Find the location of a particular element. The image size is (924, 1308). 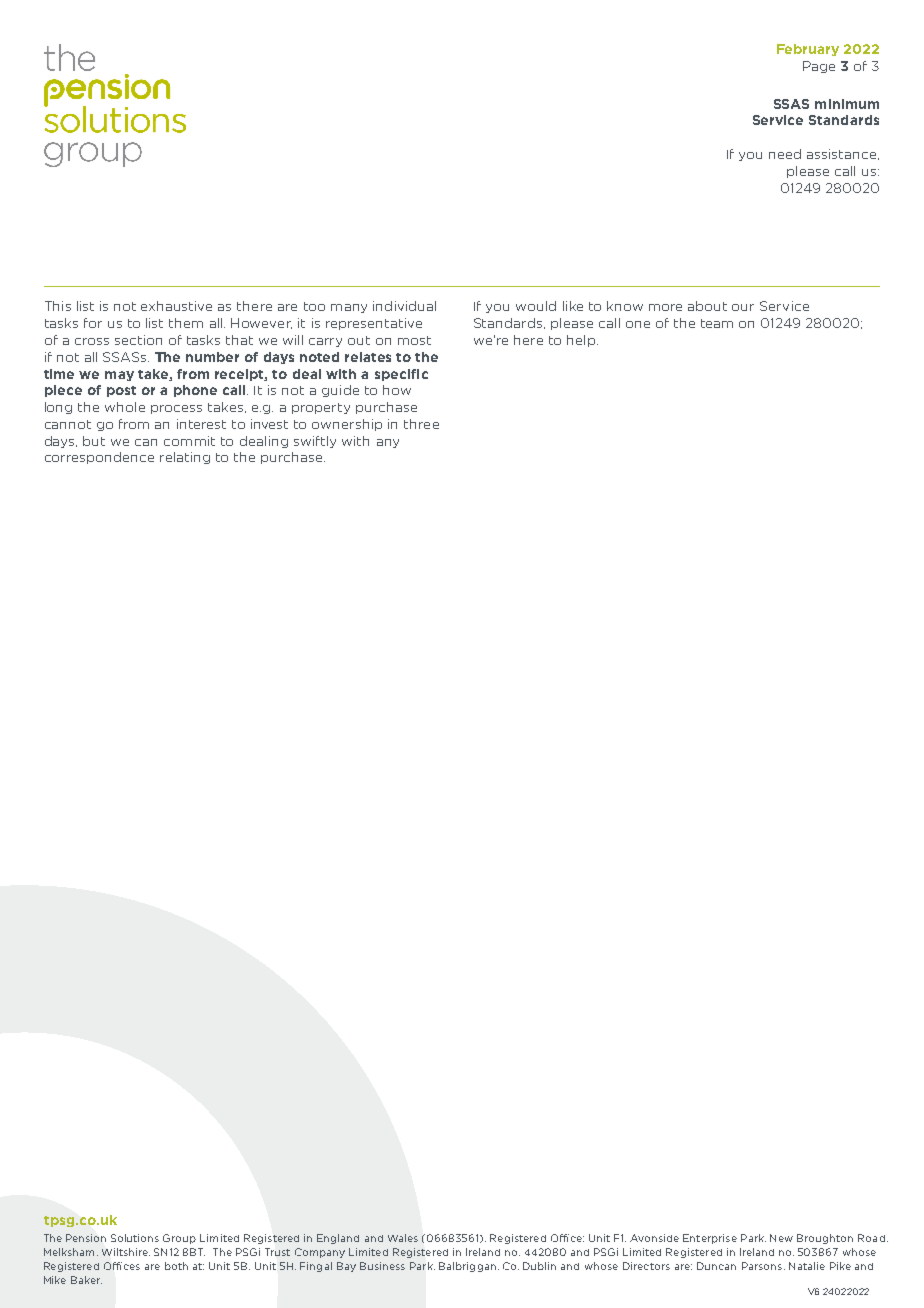

Solutions is located at coordinates (135, 1238).
